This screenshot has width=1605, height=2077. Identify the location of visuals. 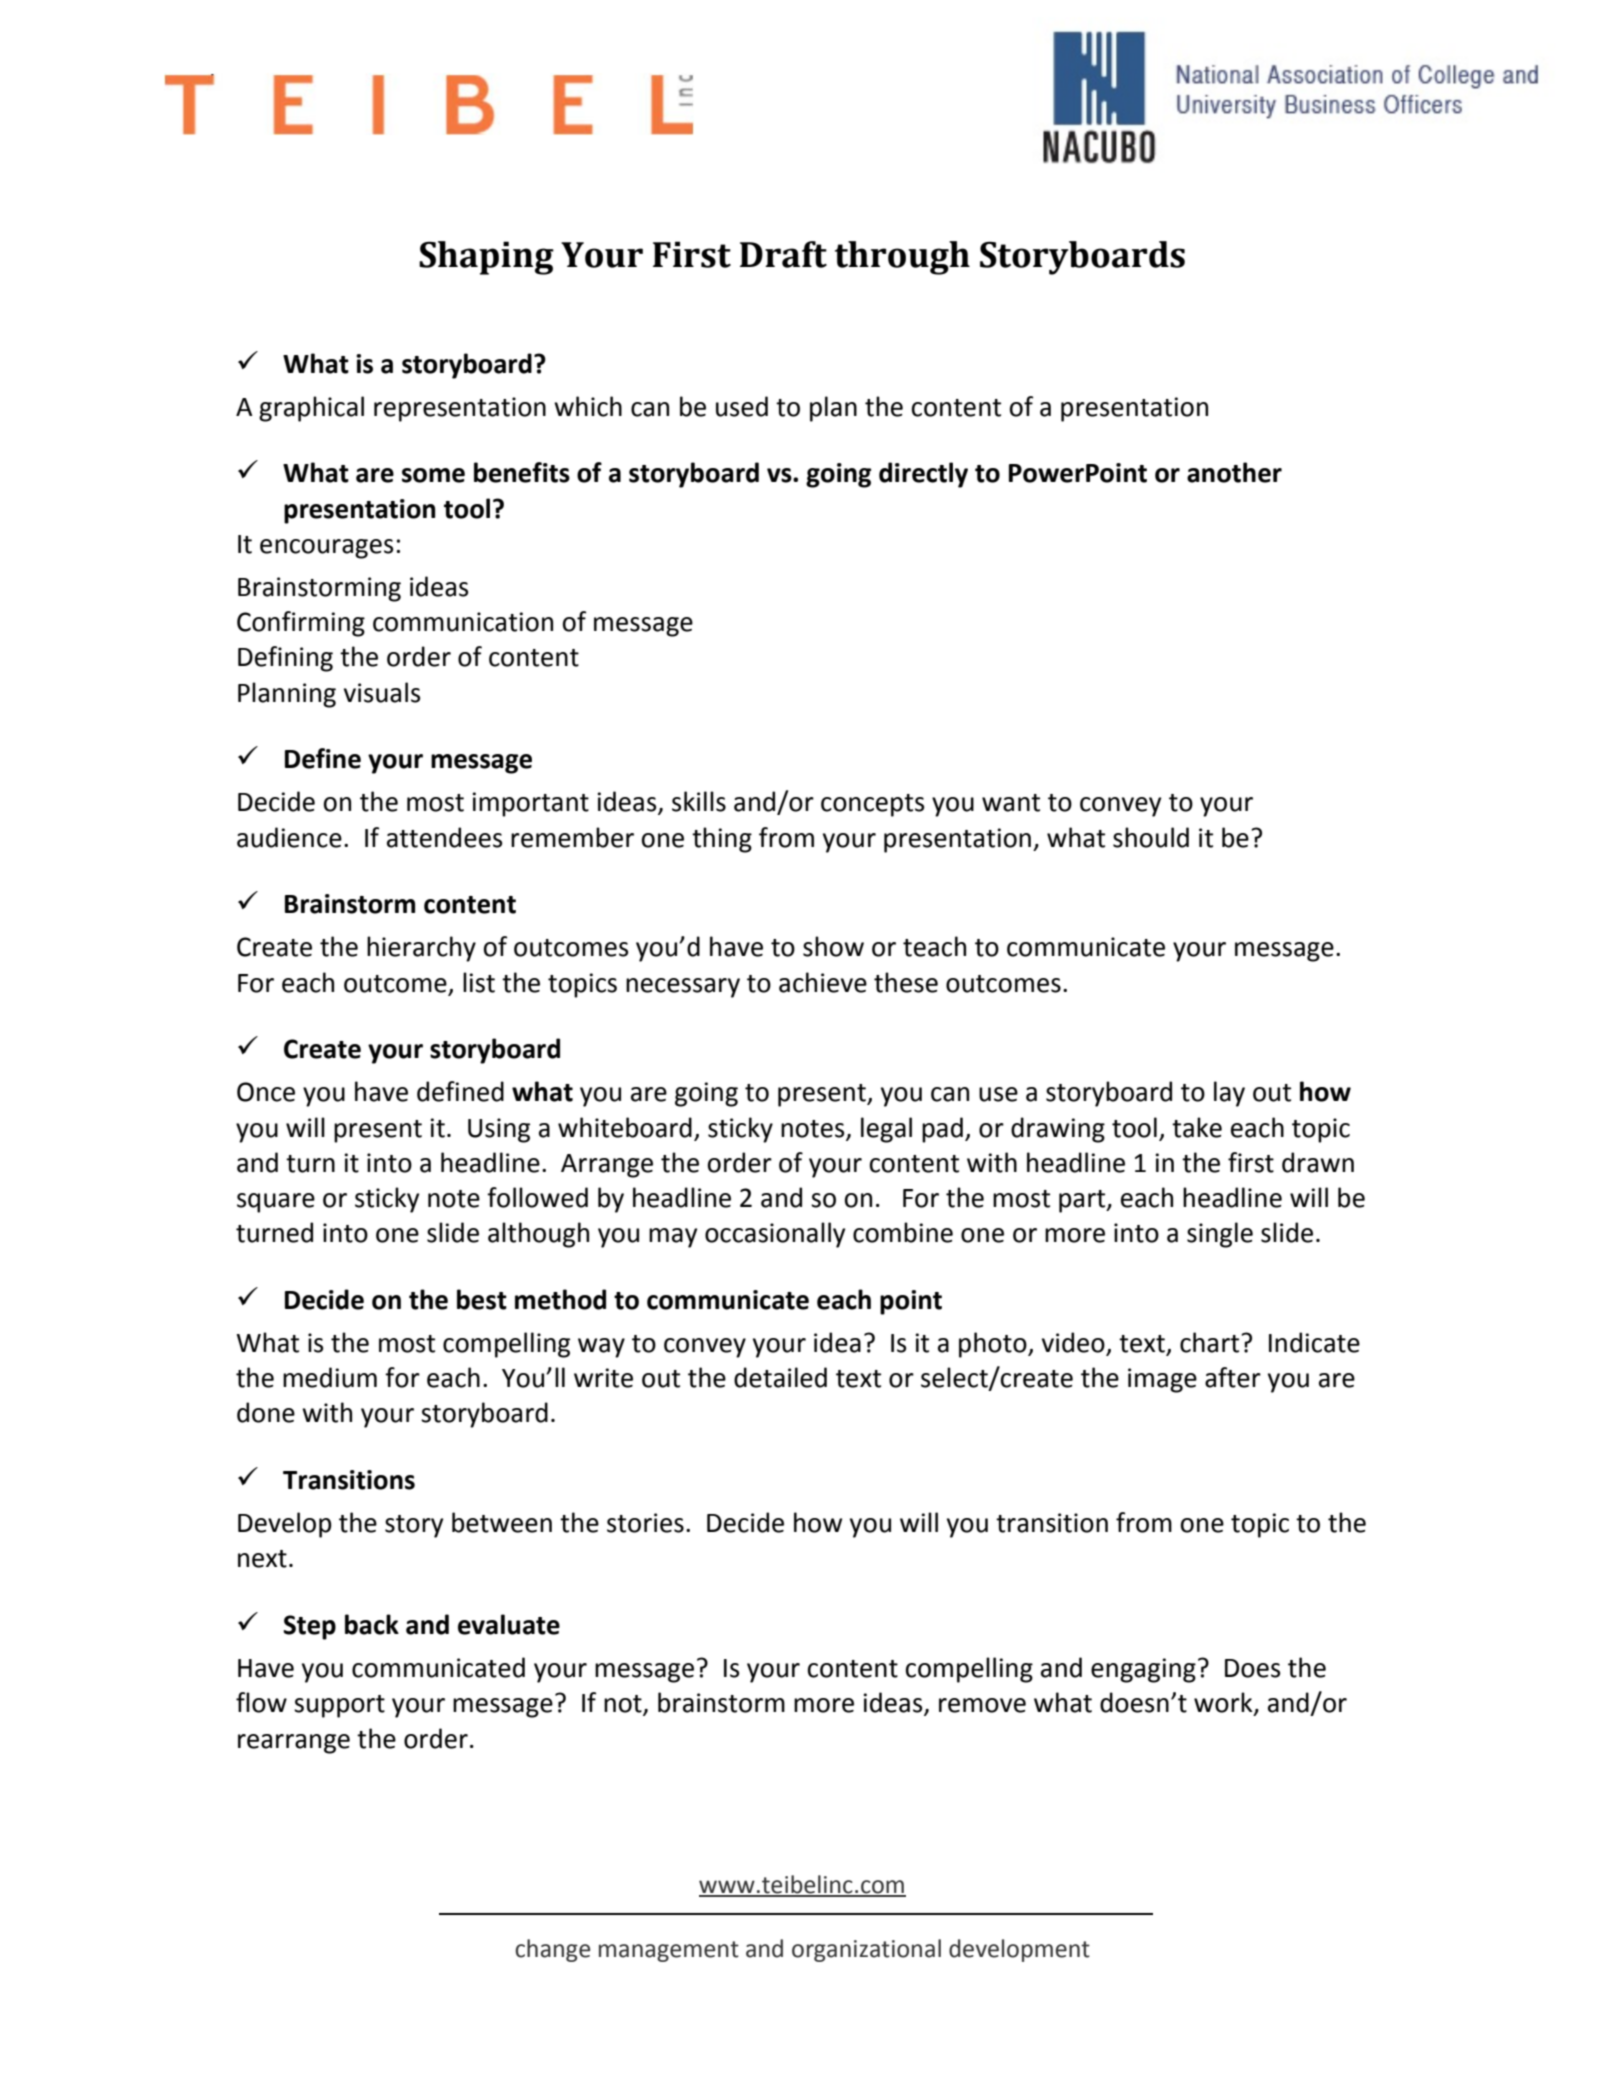
(382, 692).
